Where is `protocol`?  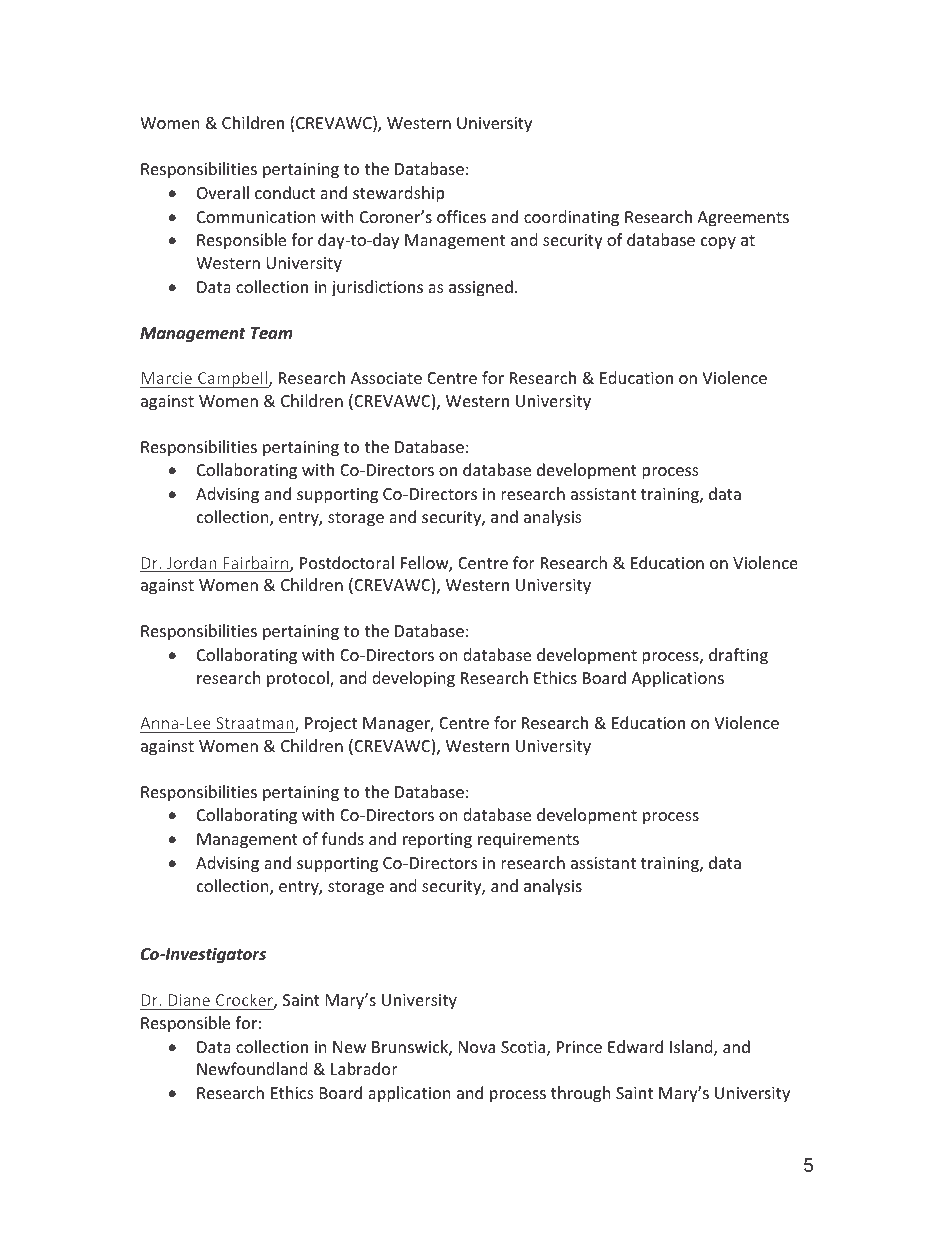 protocol is located at coordinates (299, 679).
